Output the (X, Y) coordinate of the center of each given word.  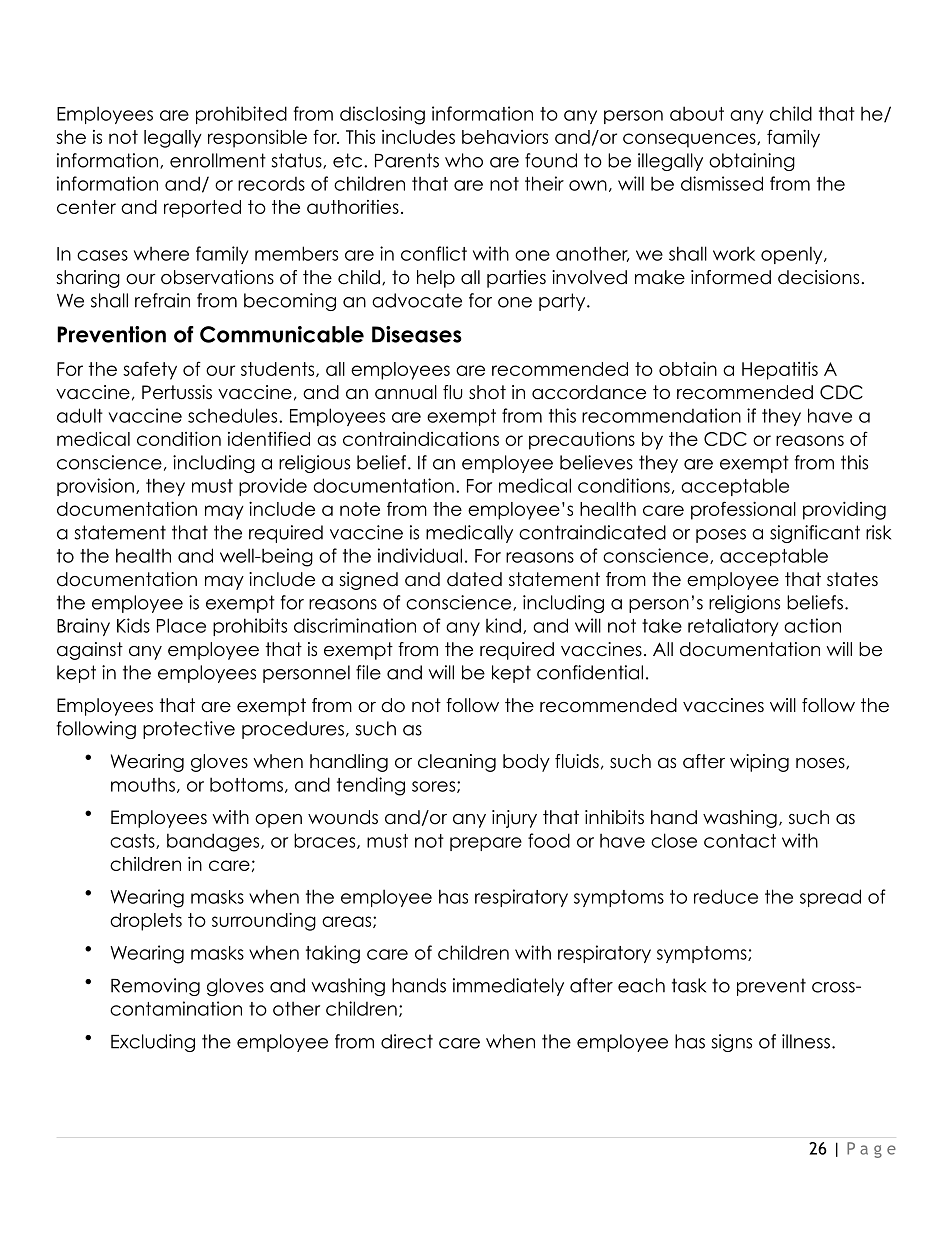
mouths (143, 785)
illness (806, 1041)
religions (744, 604)
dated (474, 579)
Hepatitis (780, 370)
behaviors (505, 137)
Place (181, 625)
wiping (759, 763)
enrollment (218, 160)
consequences (690, 140)
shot (487, 392)
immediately (508, 987)
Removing (155, 987)
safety (150, 371)
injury (514, 819)
